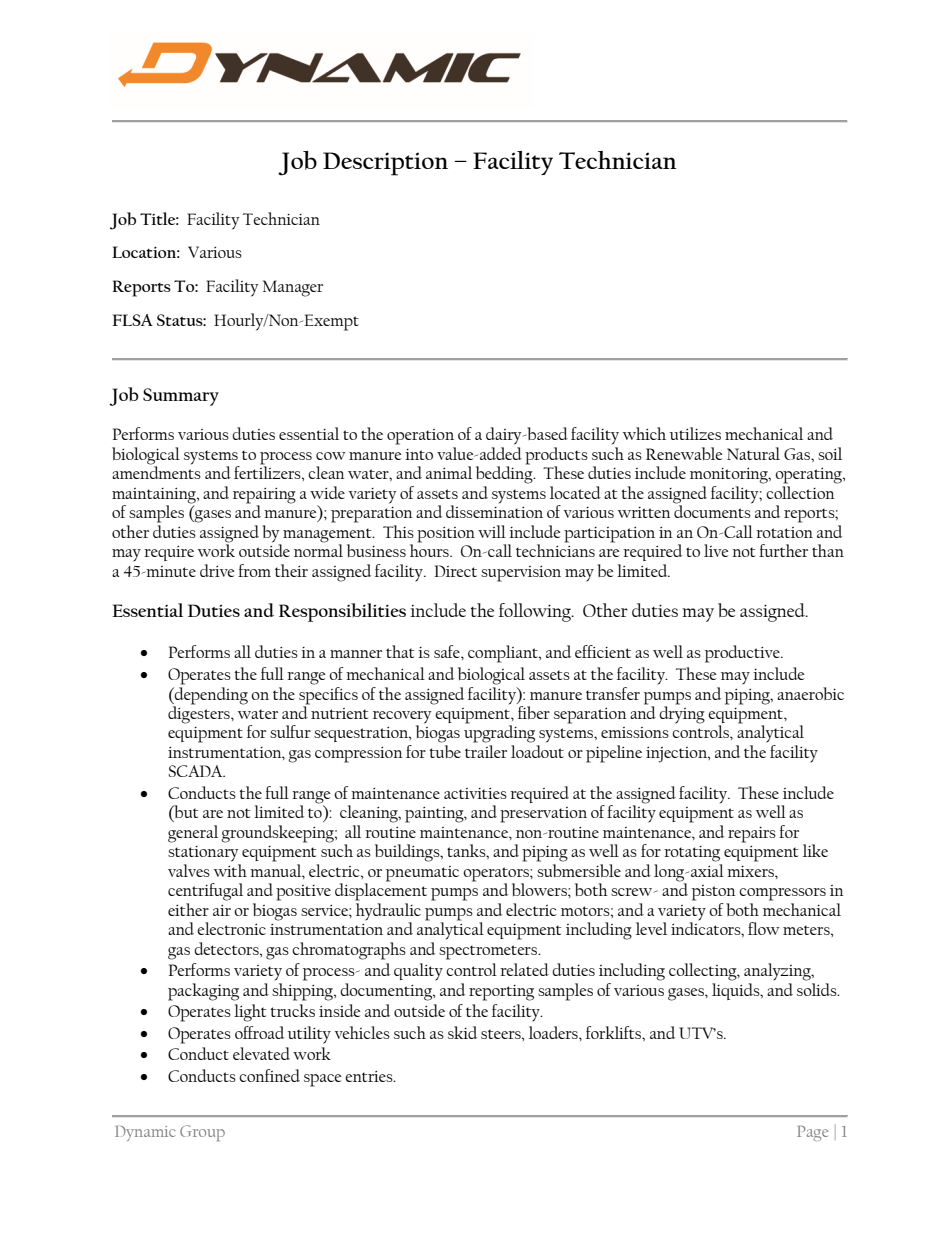 Image resolution: width=952 pixels, height=1233 pixels. Describe the element at coordinates (385, 164) in the page. I see `Description` at that location.
